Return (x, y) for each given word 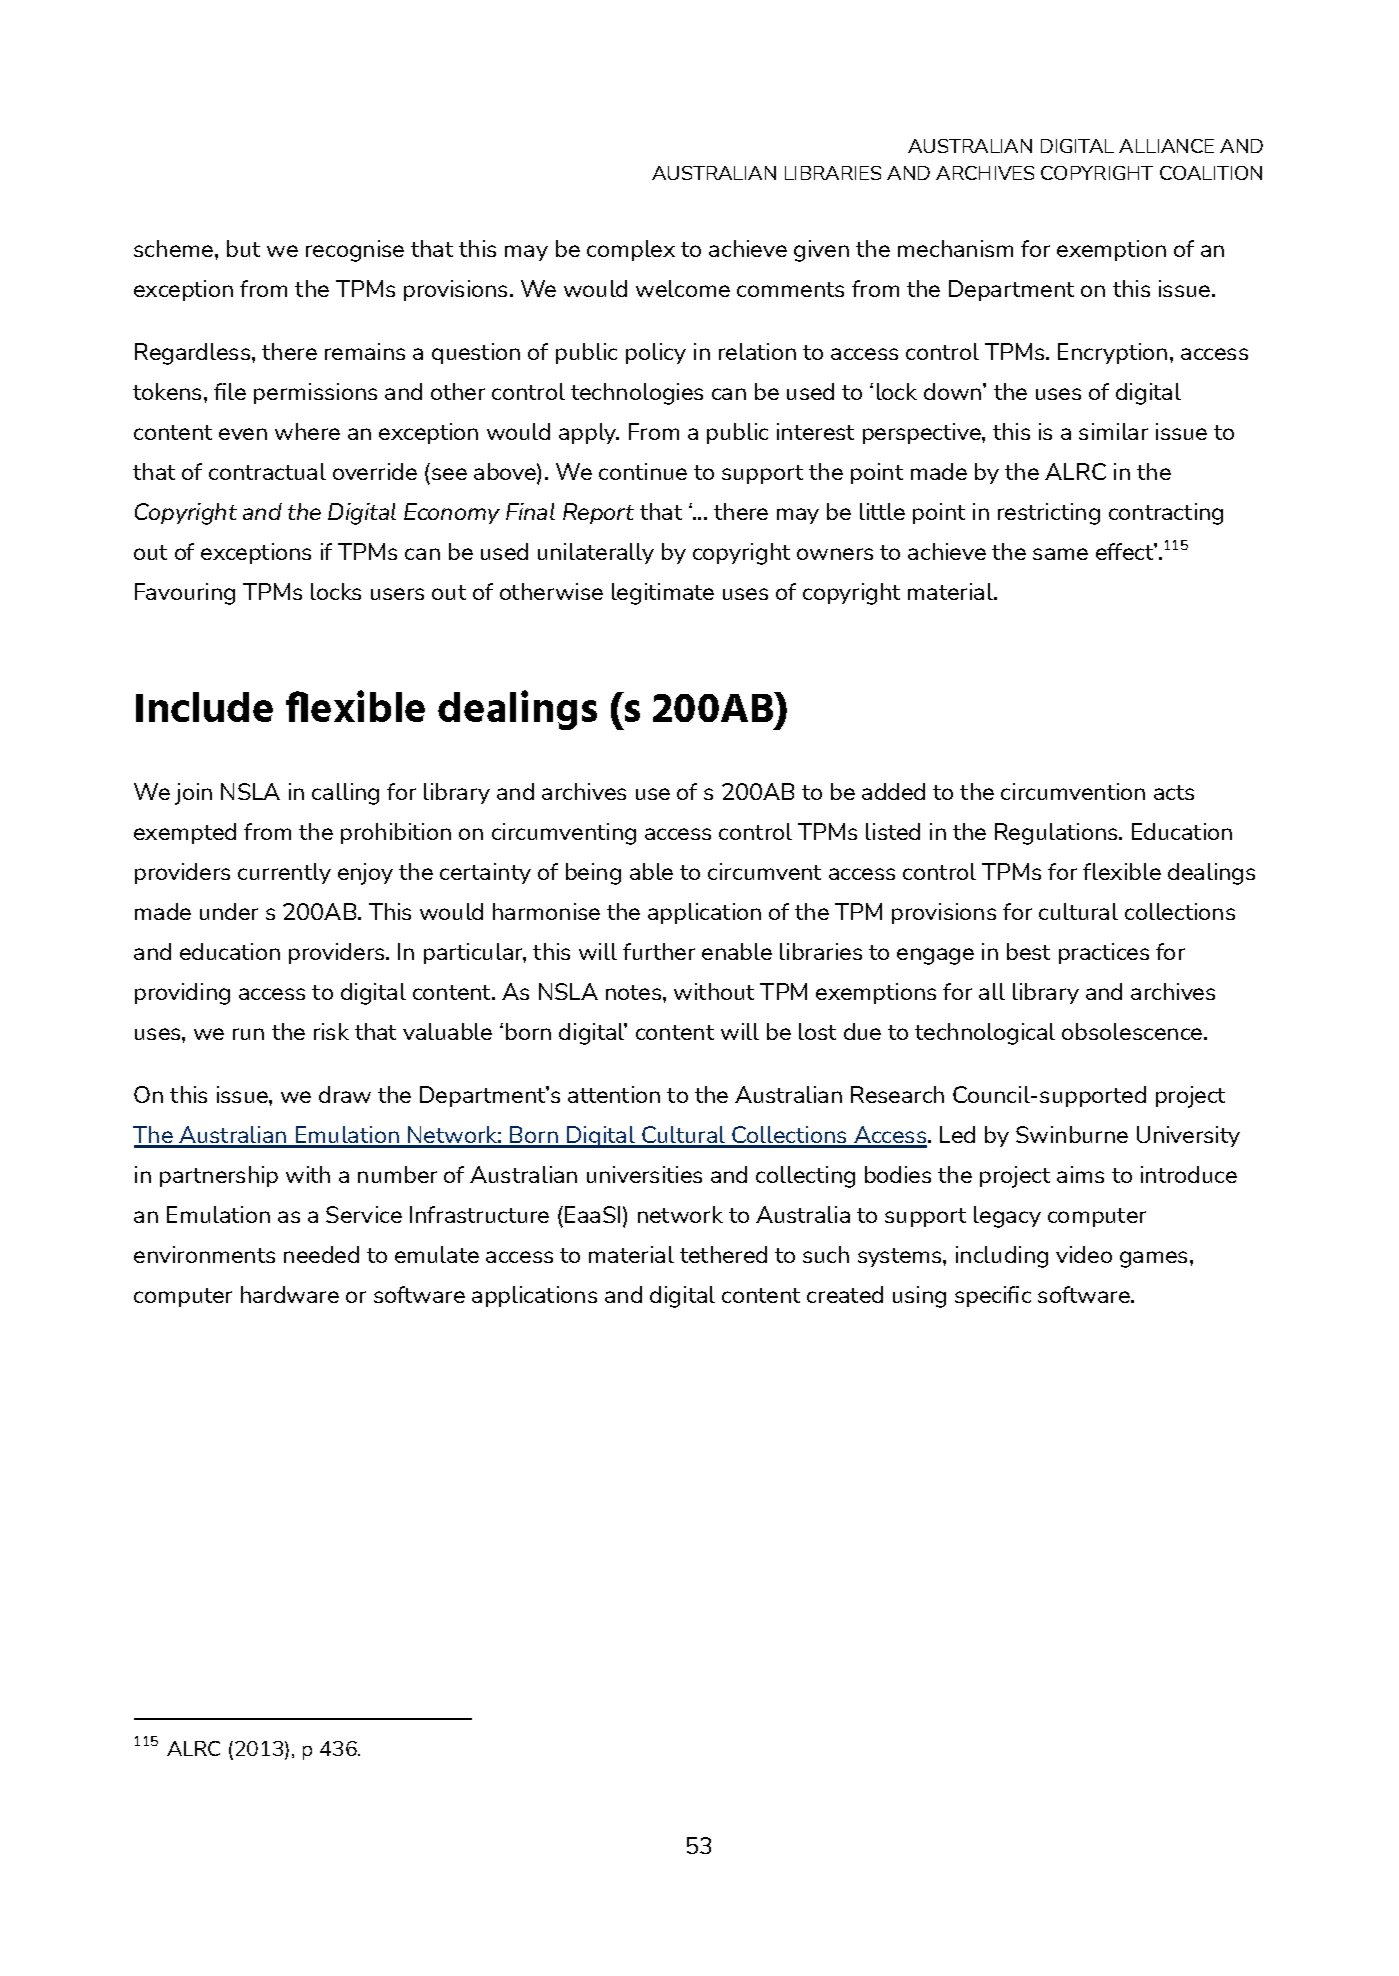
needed (321, 1254)
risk (331, 1031)
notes (633, 992)
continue (643, 471)
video (1084, 1254)
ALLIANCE (1166, 146)
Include (204, 707)
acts (1174, 792)
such (826, 1254)
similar (1113, 431)
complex (631, 250)
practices (1104, 953)
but (243, 248)
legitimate (663, 594)
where (307, 431)
